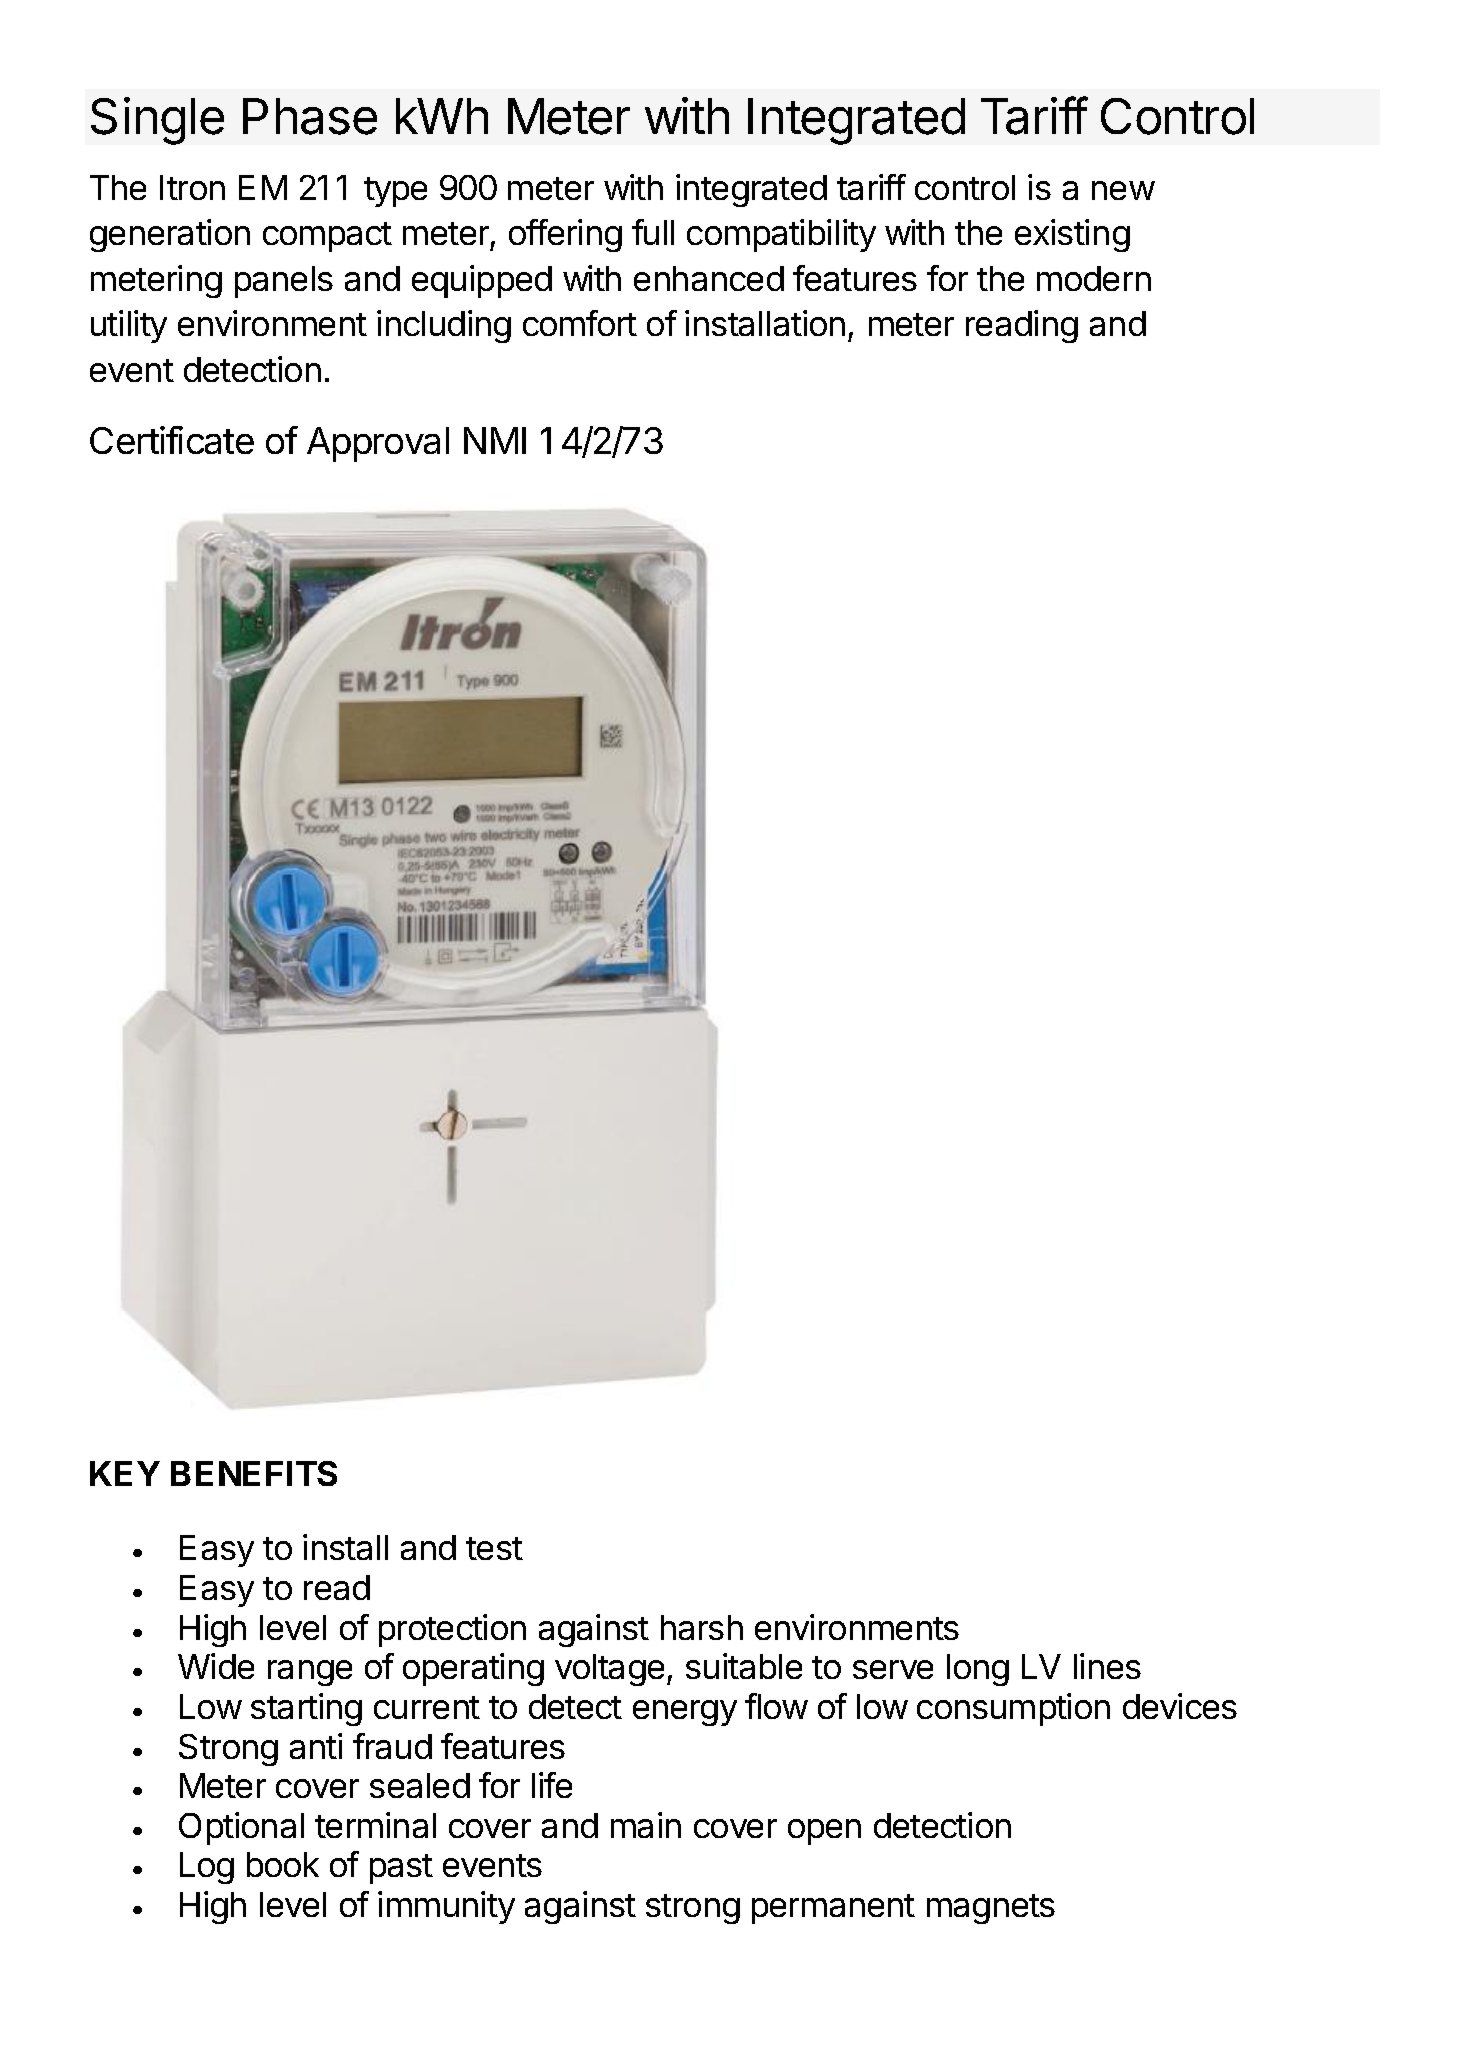  Describe the element at coordinates (172, 440) in the screenshot. I see `Certificate` at that location.
